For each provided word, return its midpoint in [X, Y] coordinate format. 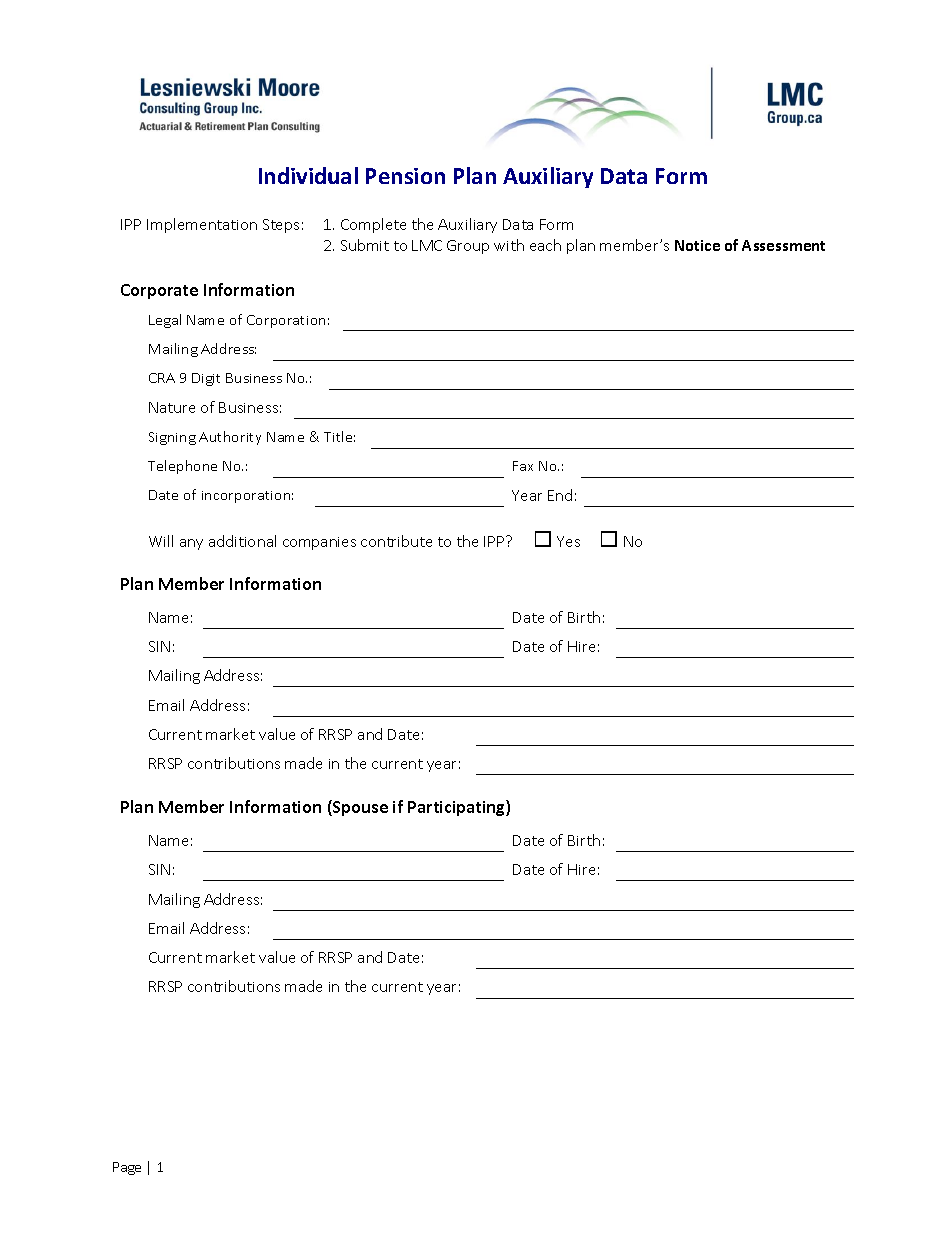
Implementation [202, 225]
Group [468, 247]
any [191, 544]
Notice [697, 245]
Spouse [359, 808]
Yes [568, 541]
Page [127, 1168]
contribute [396, 541]
